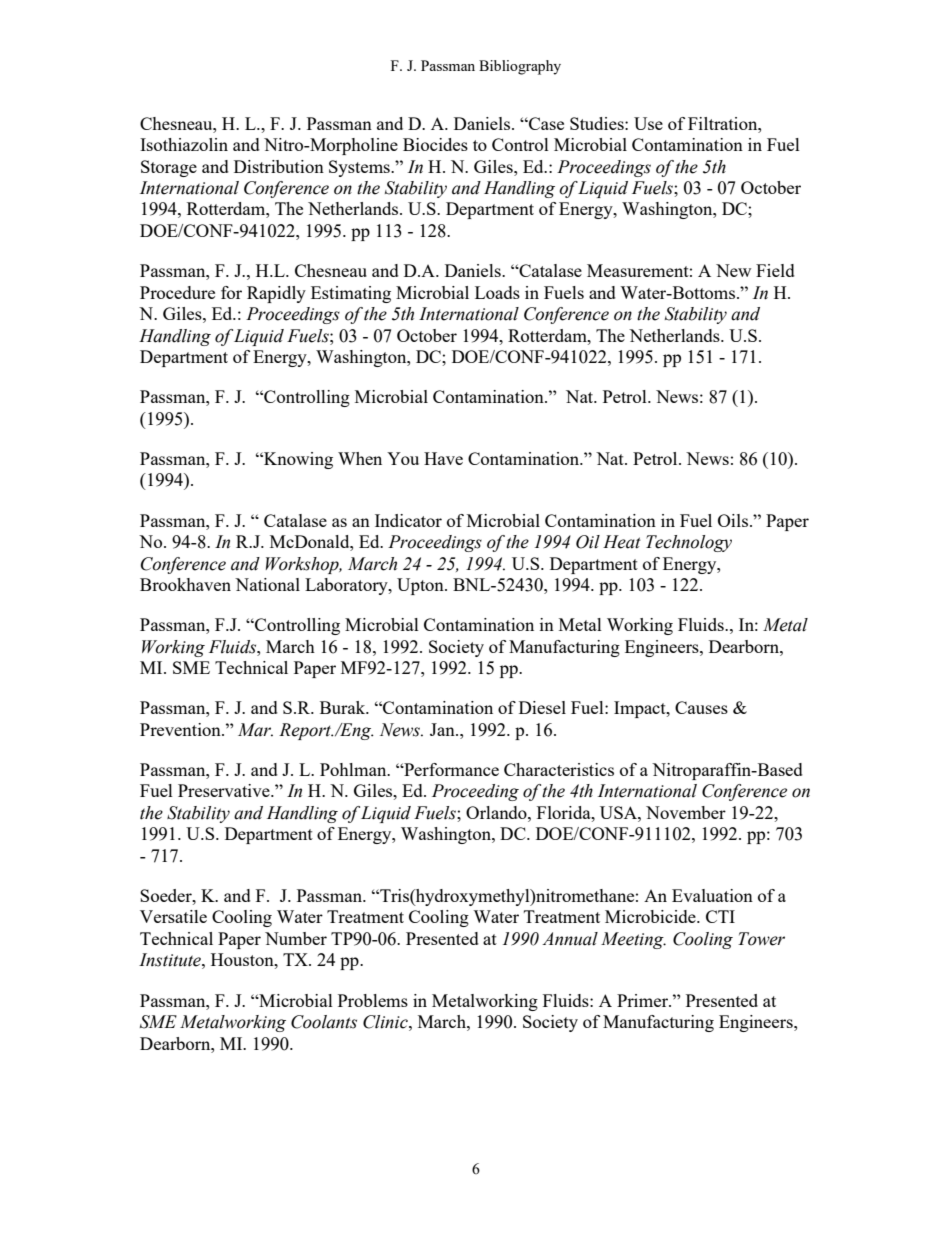 The image size is (952, 1233). What do you see at coordinates (520, 67) in the screenshot?
I see `Bibliography` at bounding box center [520, 67].
